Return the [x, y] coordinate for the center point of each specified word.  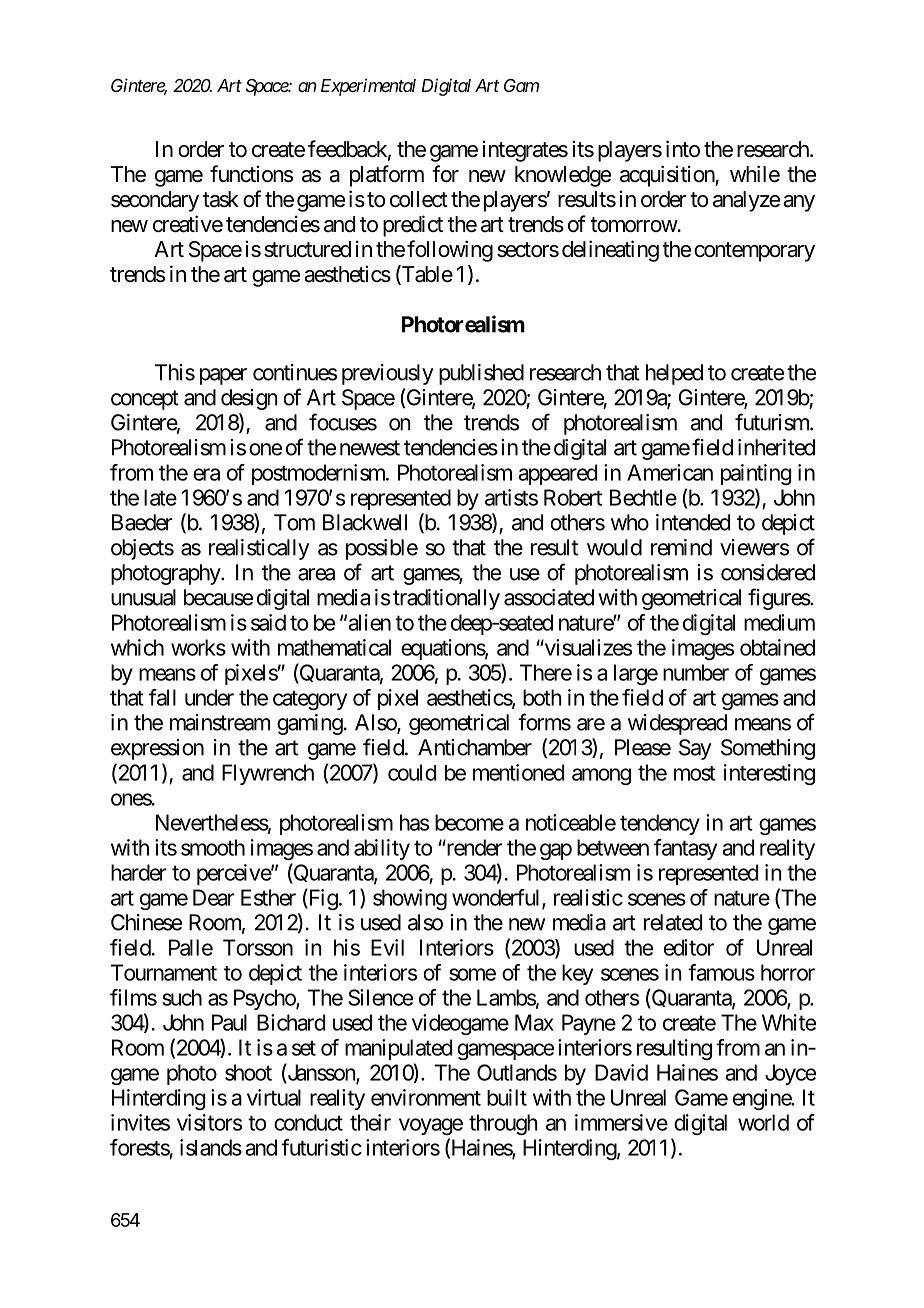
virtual [274, 1097]
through [503, 1124]
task [221, 199]
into [683, 149]
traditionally [446, 599]
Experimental [368, 87]
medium [779, 622]
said [268, 622]
